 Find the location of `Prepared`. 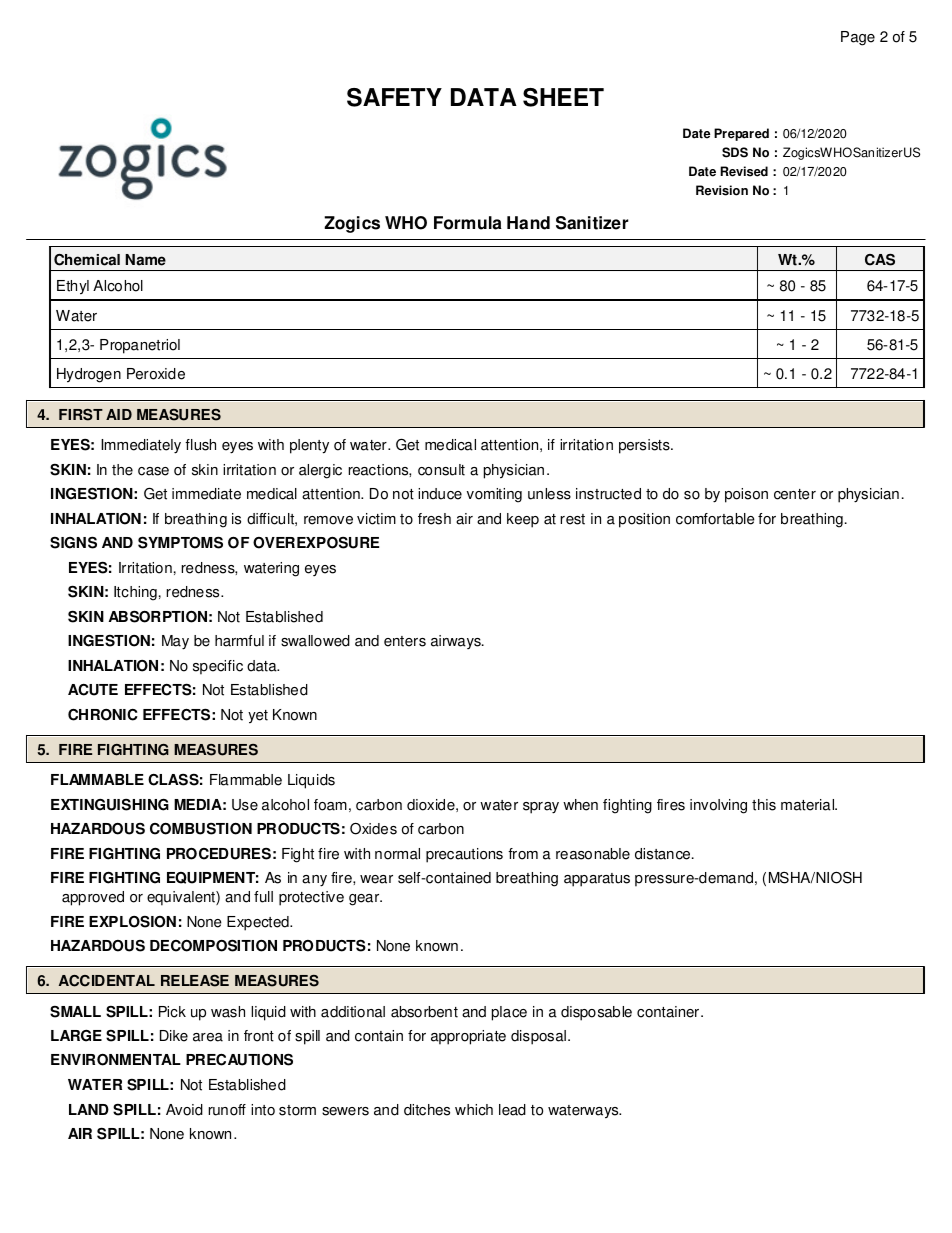

Prepared is located at coordinates (741, 134).
